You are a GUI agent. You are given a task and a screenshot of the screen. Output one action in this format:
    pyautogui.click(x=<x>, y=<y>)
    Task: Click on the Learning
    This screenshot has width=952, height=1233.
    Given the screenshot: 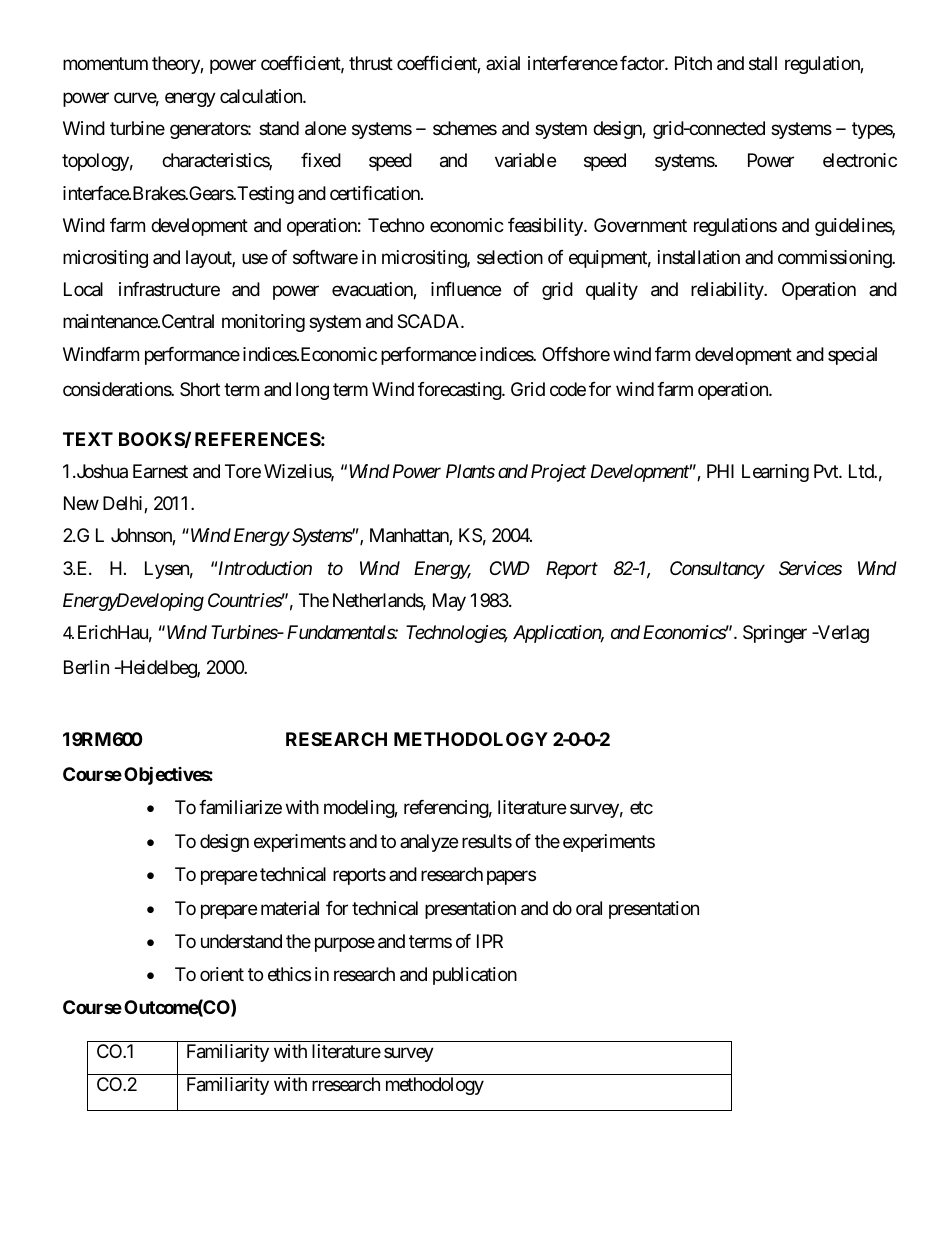 What is the action you would take?
    pyautogui.click(x=775, y=473)
